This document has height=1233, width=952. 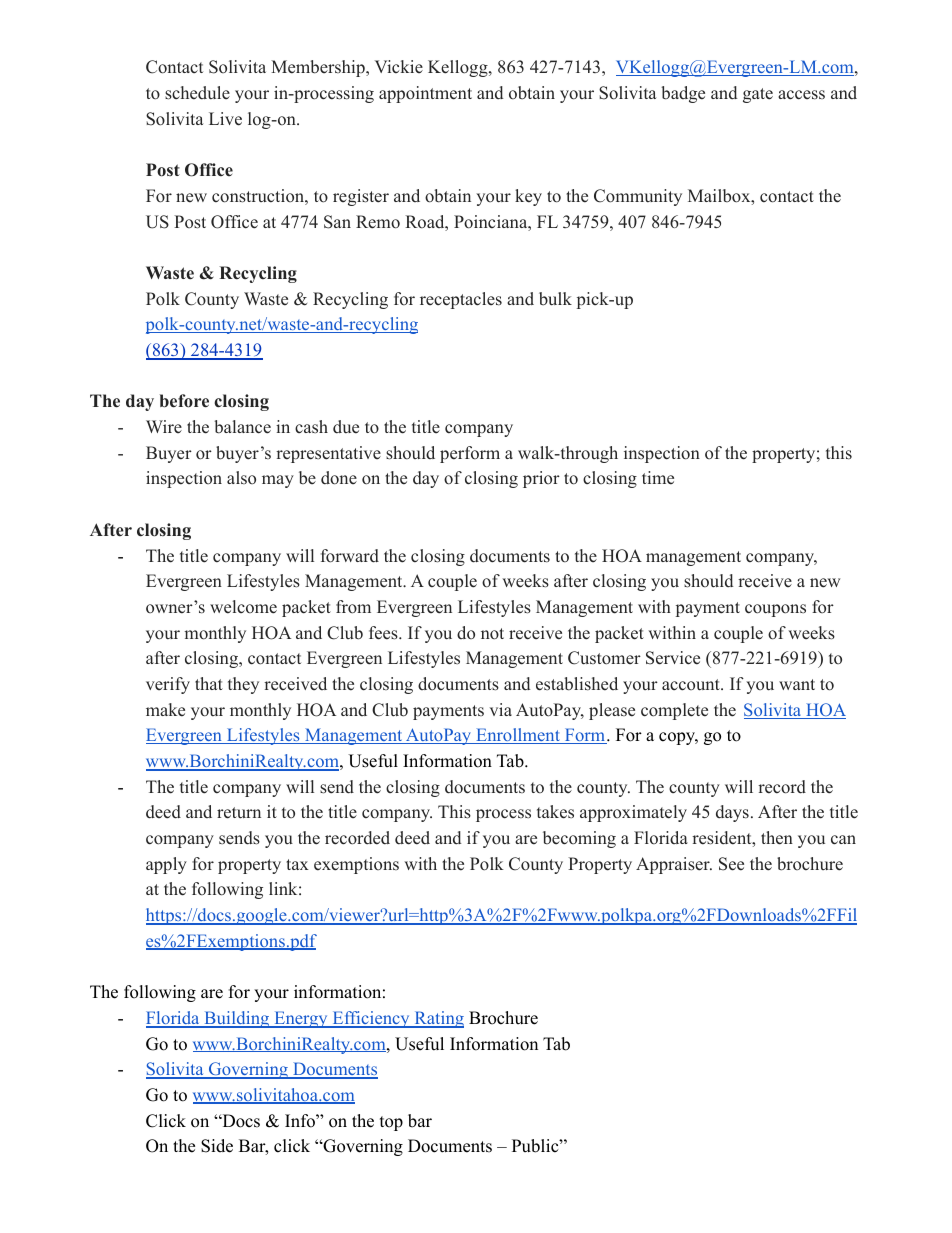 What do you see at coordinates (237, 1019) in the document?
I see `Building` at bounding box center [237, 1019].
